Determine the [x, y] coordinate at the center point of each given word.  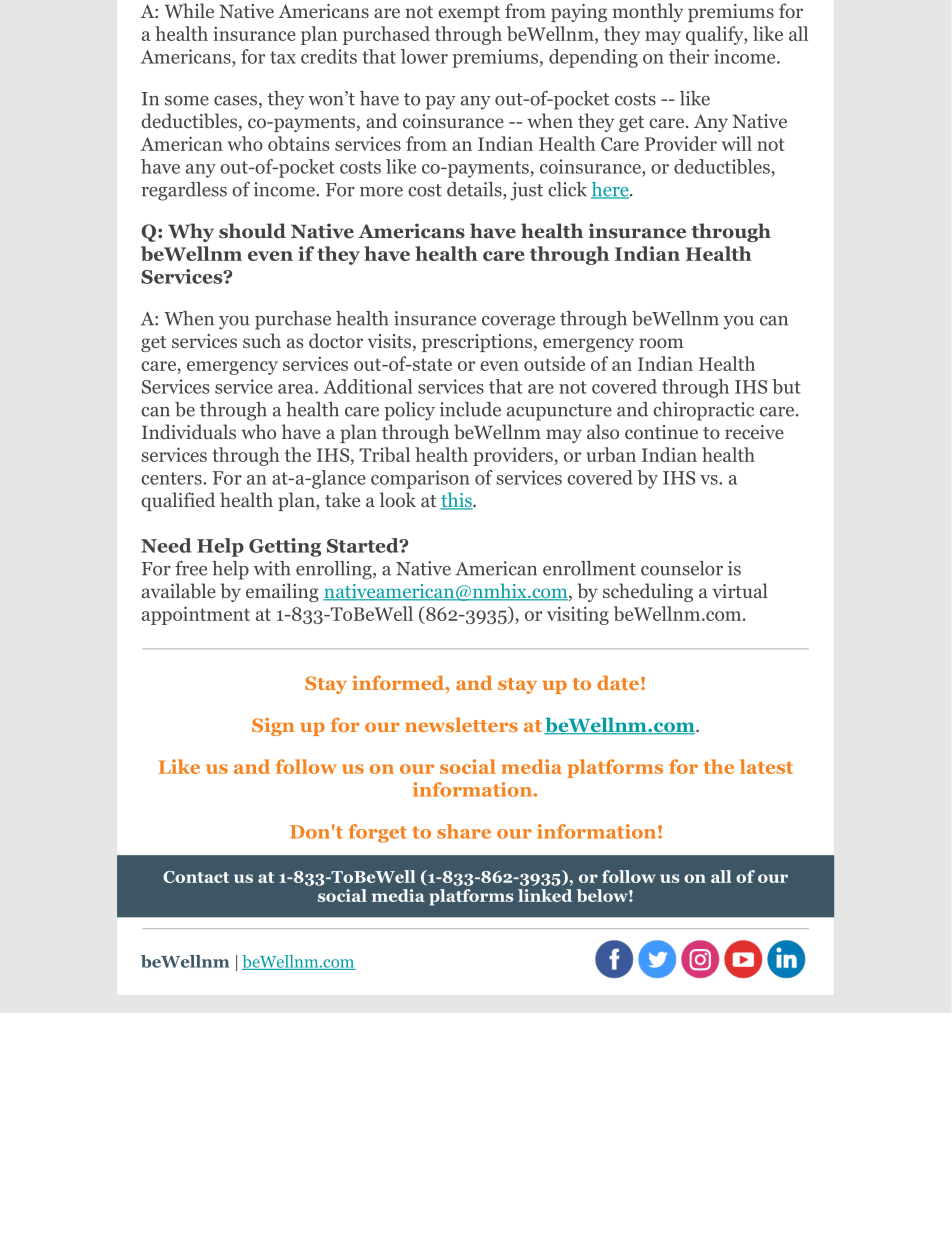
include [470, 409]
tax [283, 57]
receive [754, 432]
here [611, 190]
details [475, 190]
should [252, 231]
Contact [196, 877]
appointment [196, 615]
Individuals [189, 431]
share [464, 831]
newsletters [461, 725]
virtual [740, 590]
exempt [469, 14]
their [689, 56]
